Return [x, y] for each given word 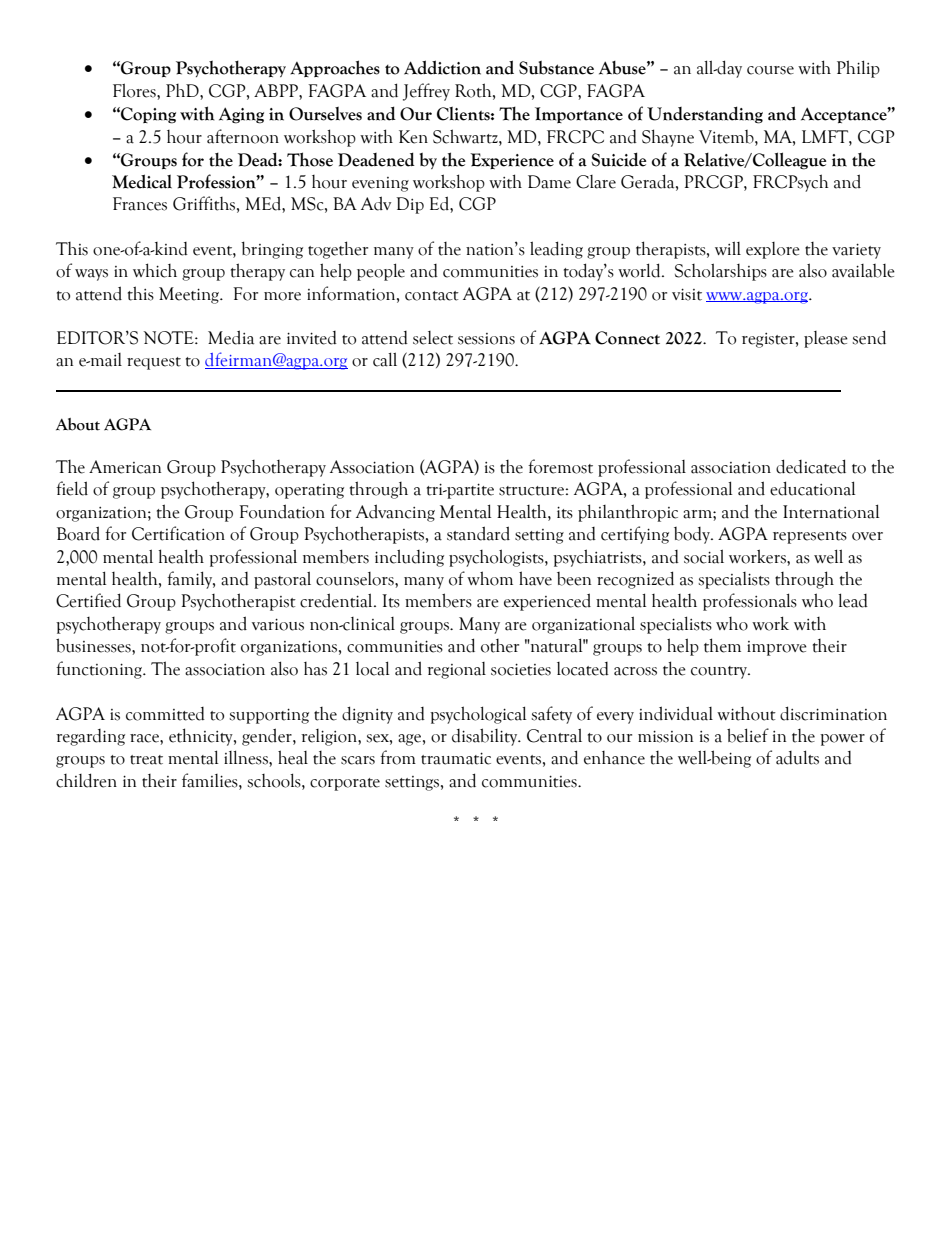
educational [812, 488]
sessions [486, 339]
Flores [135, 90]
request [154, 363]
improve [777, 648]
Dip [410, 205]
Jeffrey [426, 92]
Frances [140, 204]
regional [456, 670]
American [125, 467]
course [770, 70]
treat [146, 760]
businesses [94, 645]
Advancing [395, 513]
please [826, 339]
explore [773, 250]
